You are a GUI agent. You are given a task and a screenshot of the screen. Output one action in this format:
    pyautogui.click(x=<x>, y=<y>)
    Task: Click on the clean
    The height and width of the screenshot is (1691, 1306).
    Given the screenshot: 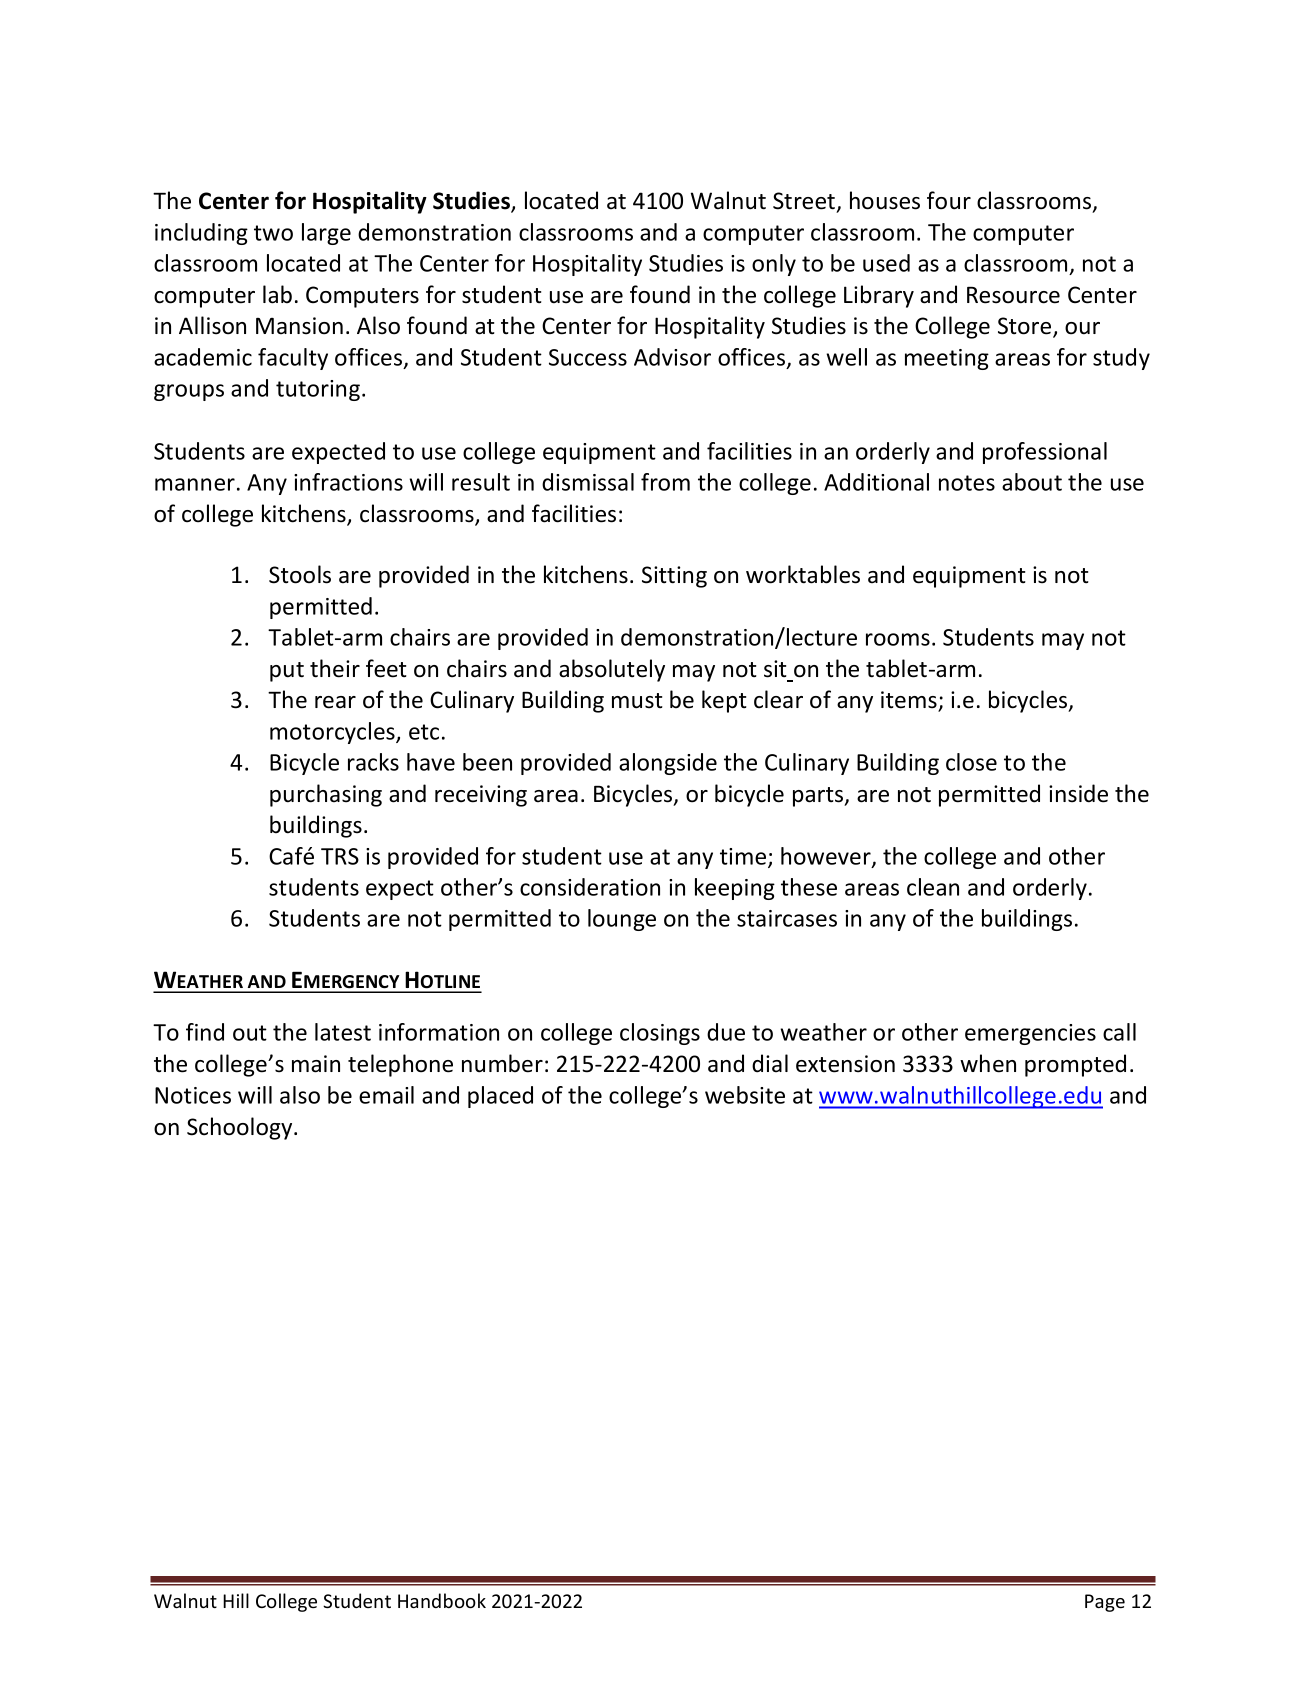 What is the action you would take?
    pyautogui.click(x=933, y=887)
